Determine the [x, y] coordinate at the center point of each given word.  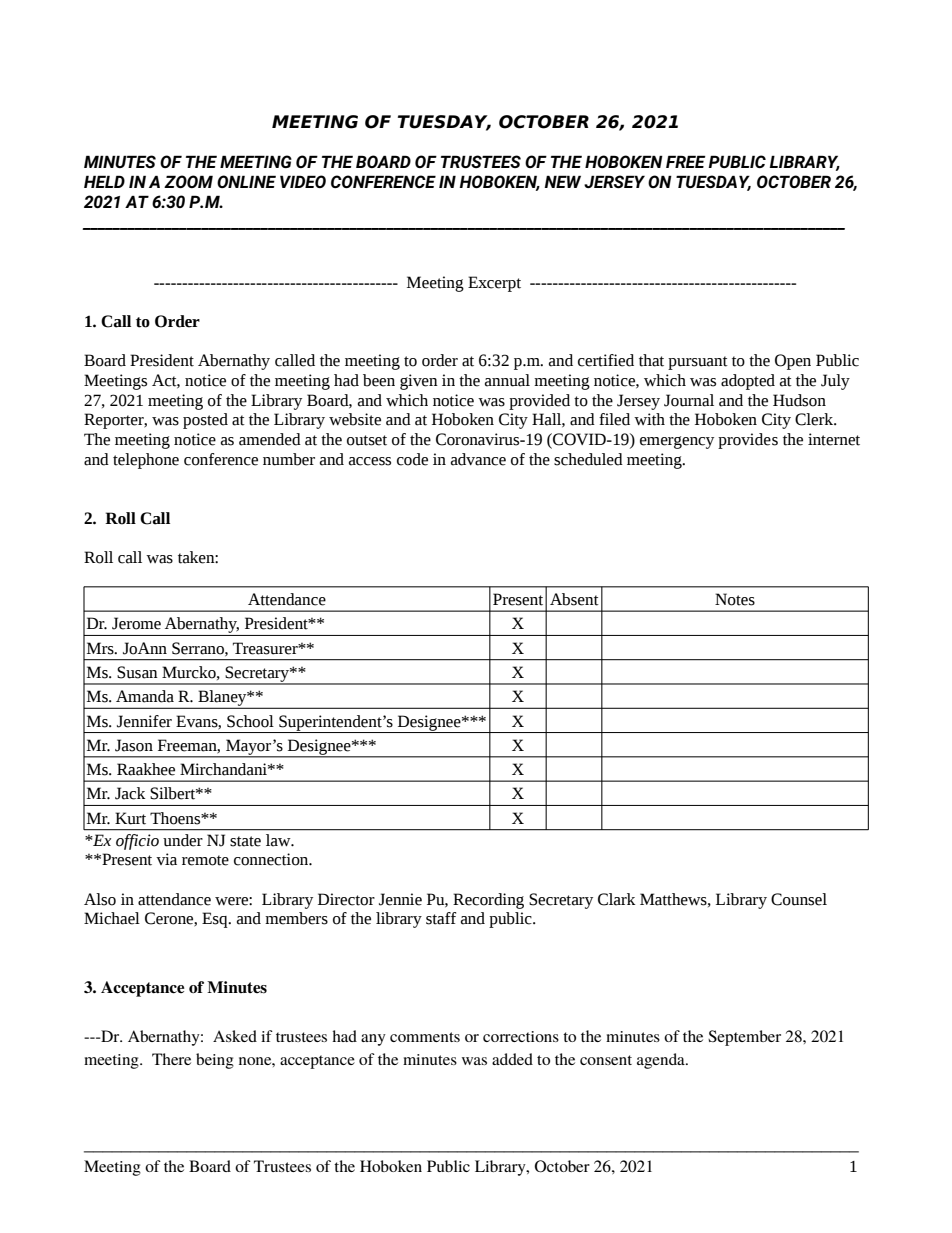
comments [425, 1037]
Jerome [136, 623]
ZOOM [188, 181]
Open [793, 362]
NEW [562, 181]
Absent [574, 599]
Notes [735, 599]
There [171, 1059]
